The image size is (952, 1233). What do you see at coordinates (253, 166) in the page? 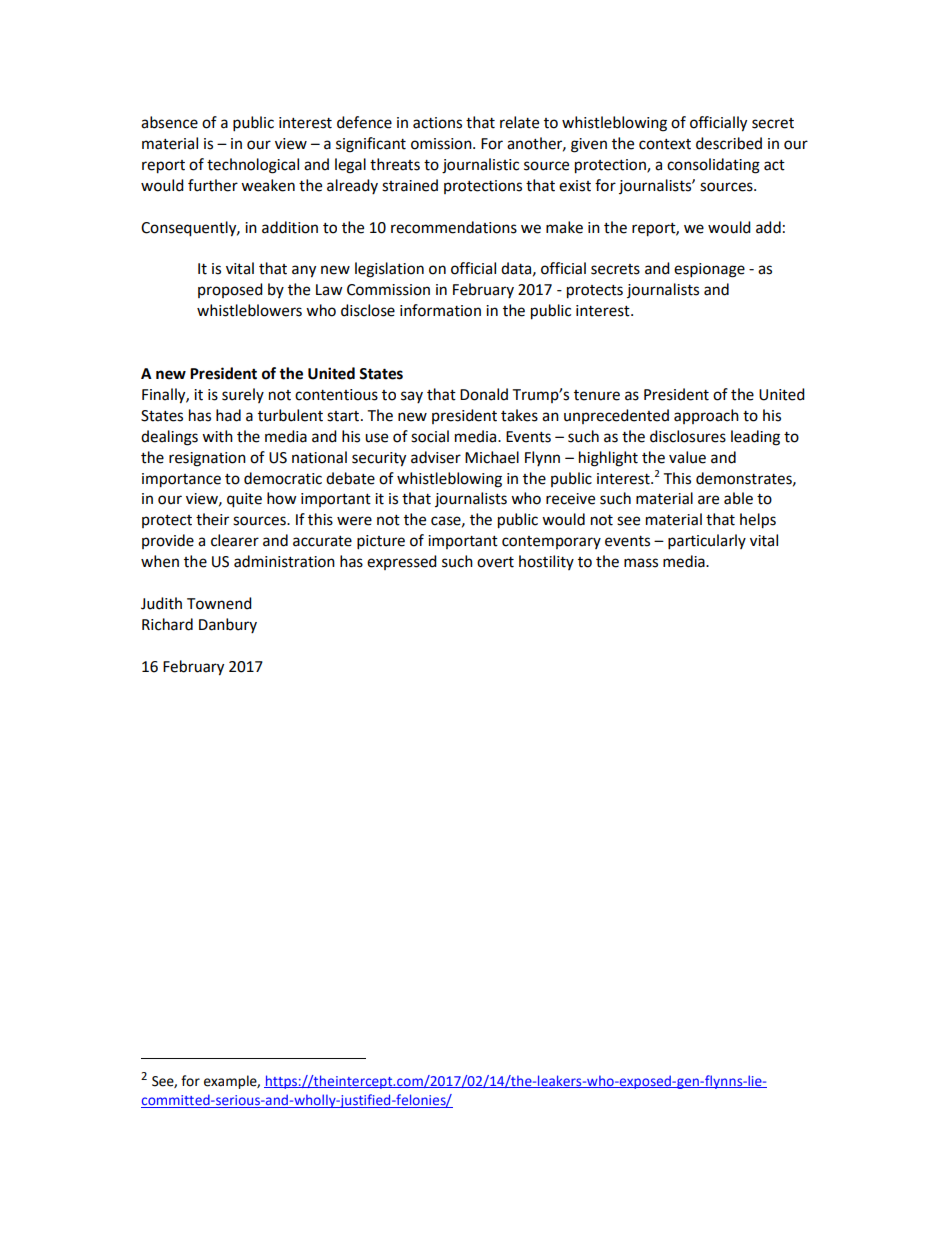
I see `technological` at bounding box center [253, 166].
